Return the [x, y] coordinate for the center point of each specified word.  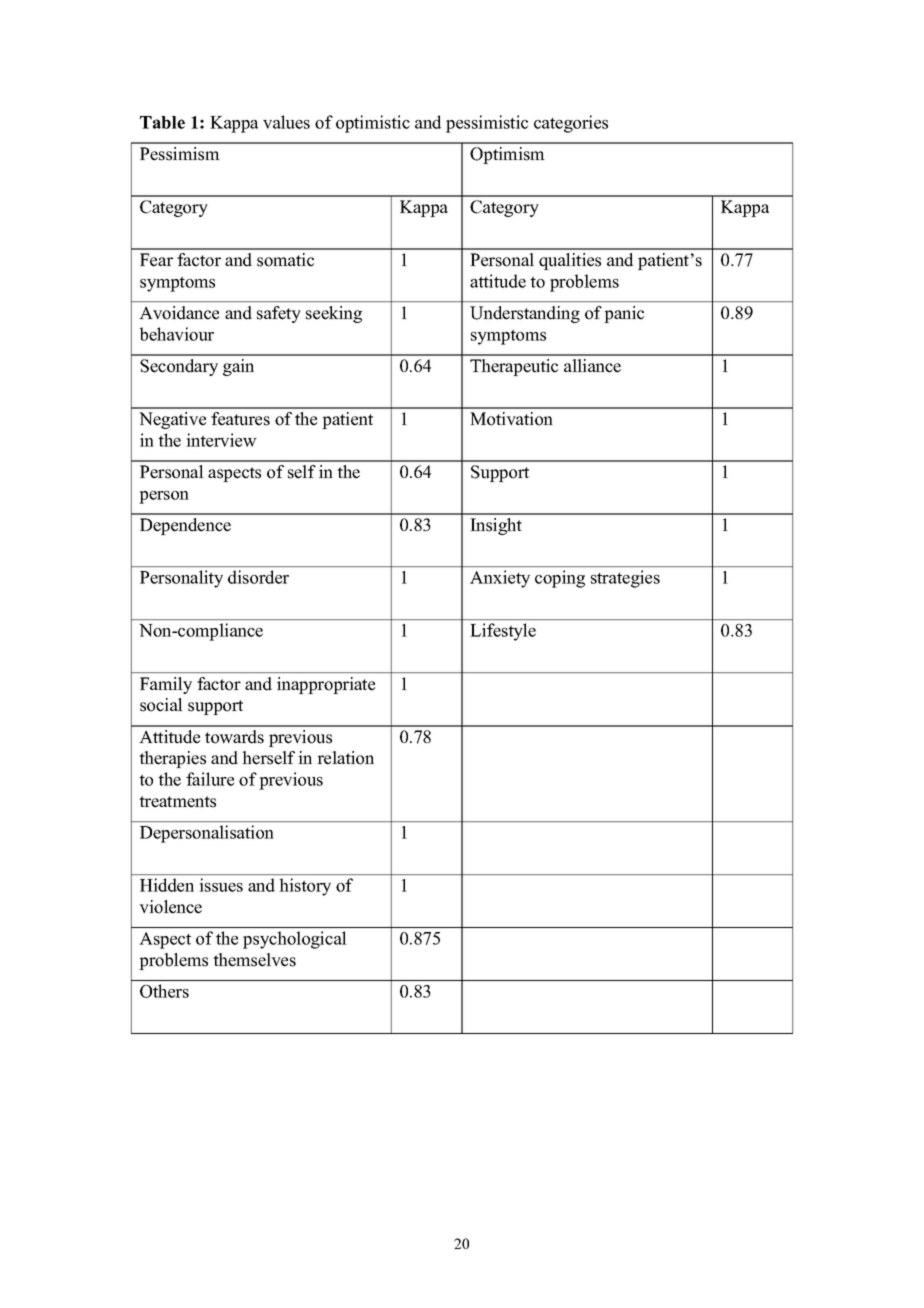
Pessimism [180, 154]
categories [571, 124]
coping [560, 579]
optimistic [373, 124]
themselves [254, 960]
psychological [294, 940]
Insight [496, 526]
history [305, 887]
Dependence [185, 526]
